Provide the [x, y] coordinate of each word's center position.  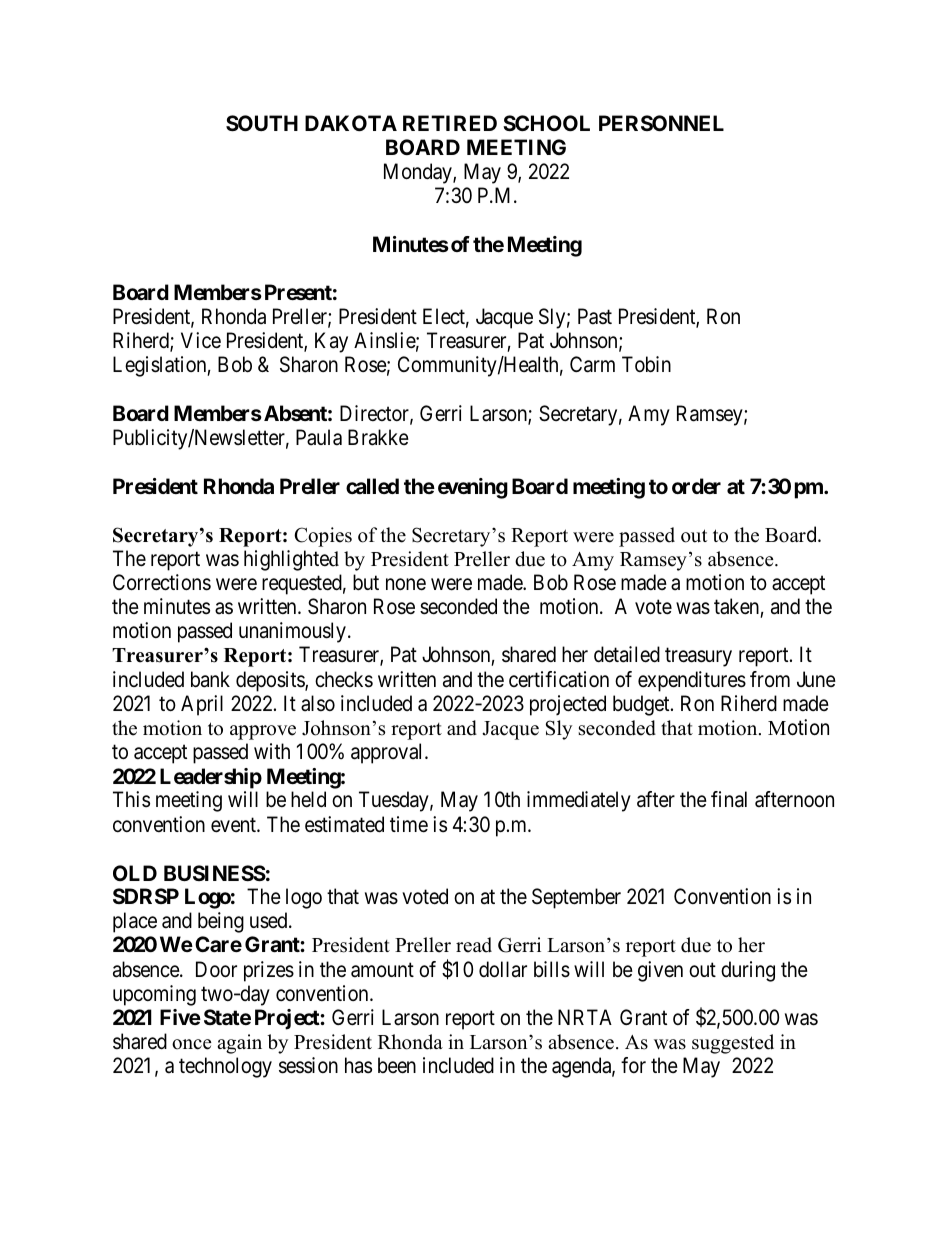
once [192, 1044]
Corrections [162, 582]
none [406, 584]
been [397, 1065]
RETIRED [450, 123]
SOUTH [262, 123]
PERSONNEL [661, 123]
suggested [733, 1044]
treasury [698, 657]
